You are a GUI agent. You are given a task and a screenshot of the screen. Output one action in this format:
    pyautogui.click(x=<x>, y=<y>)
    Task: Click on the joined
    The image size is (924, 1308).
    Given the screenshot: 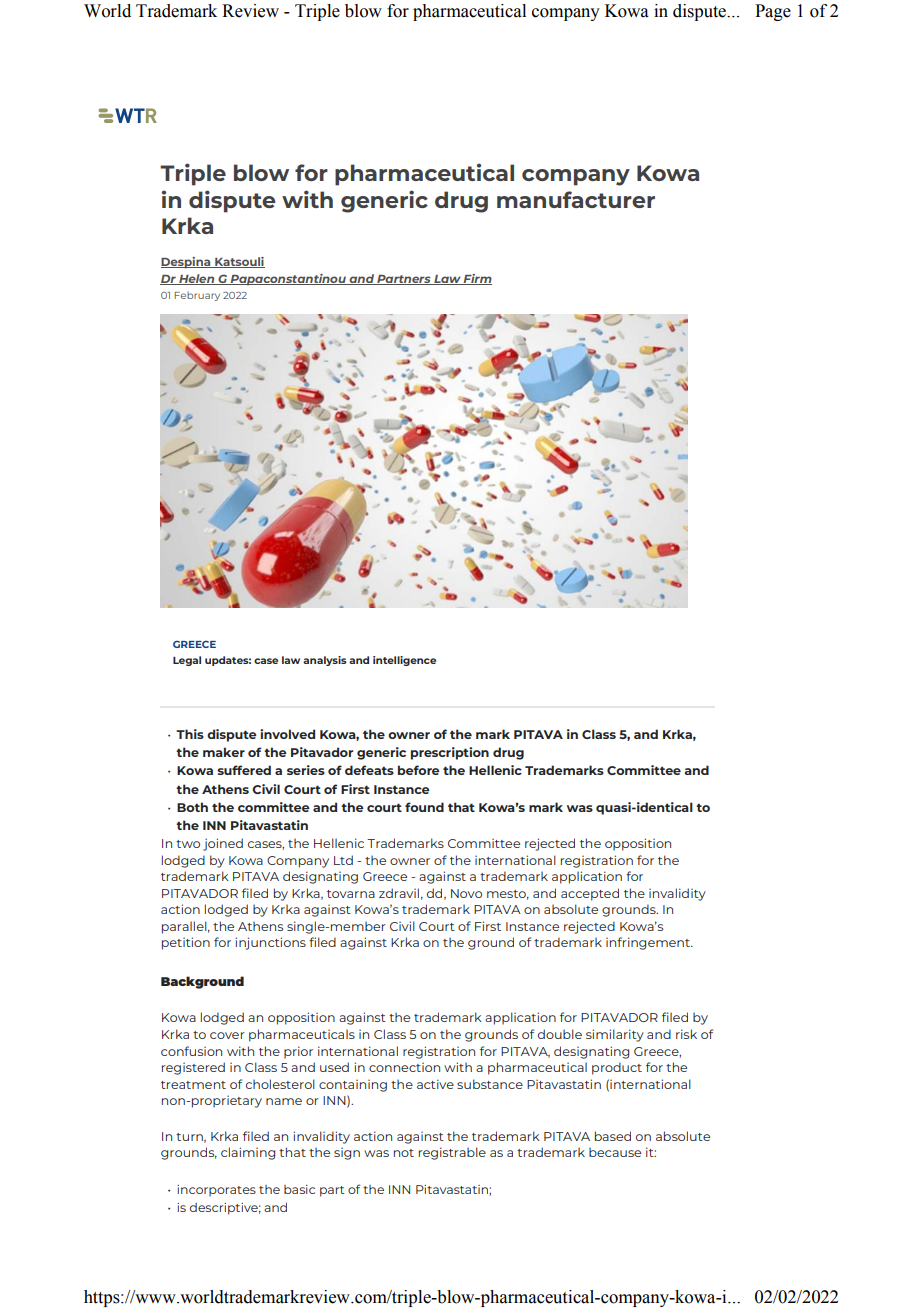 What is the action you would take?
    pyautogui.click(x=223, y=844)
